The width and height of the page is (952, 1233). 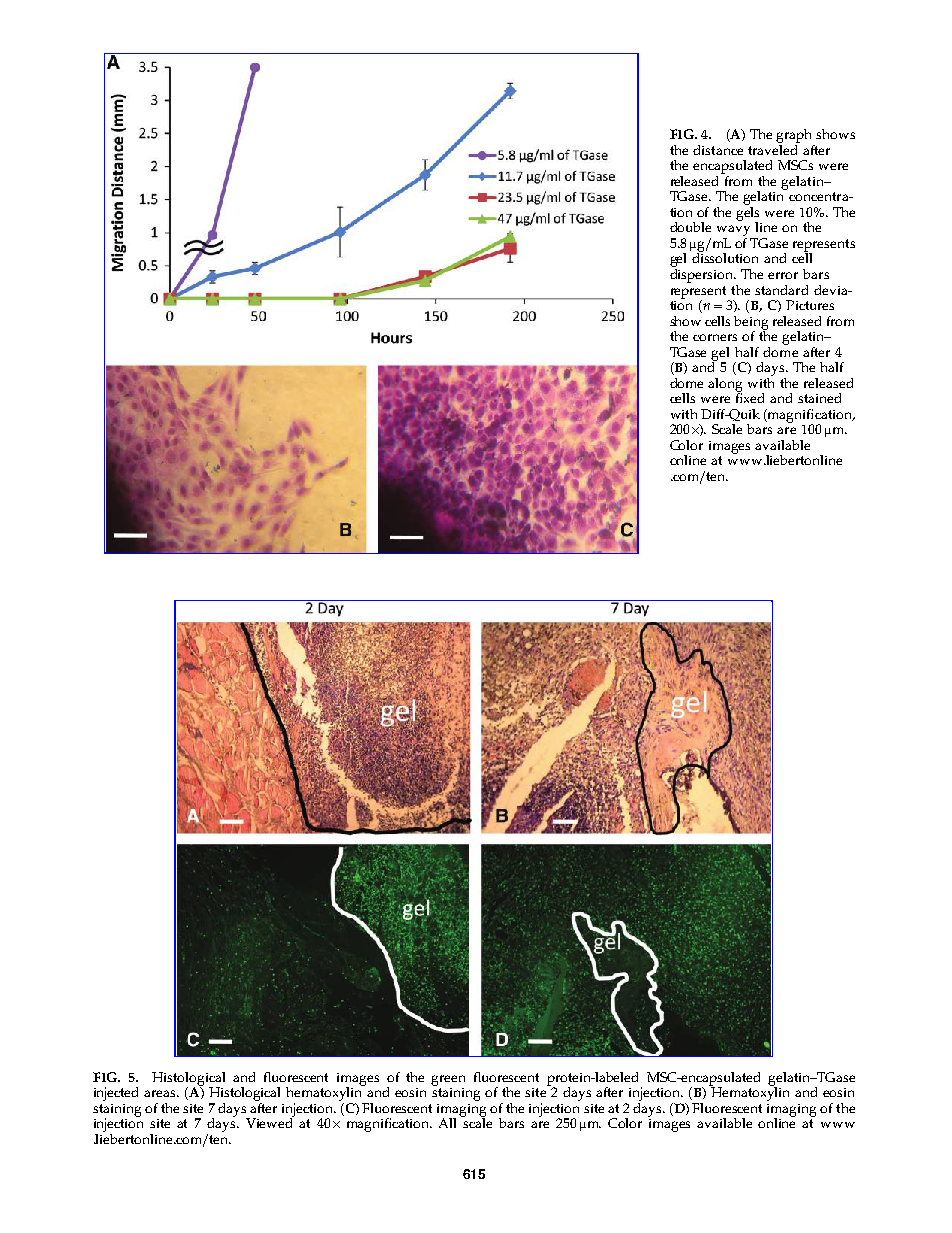 What do you see at coordinates (819, 398) in the page?
I see `stained` at bounding box center [819, 398].
